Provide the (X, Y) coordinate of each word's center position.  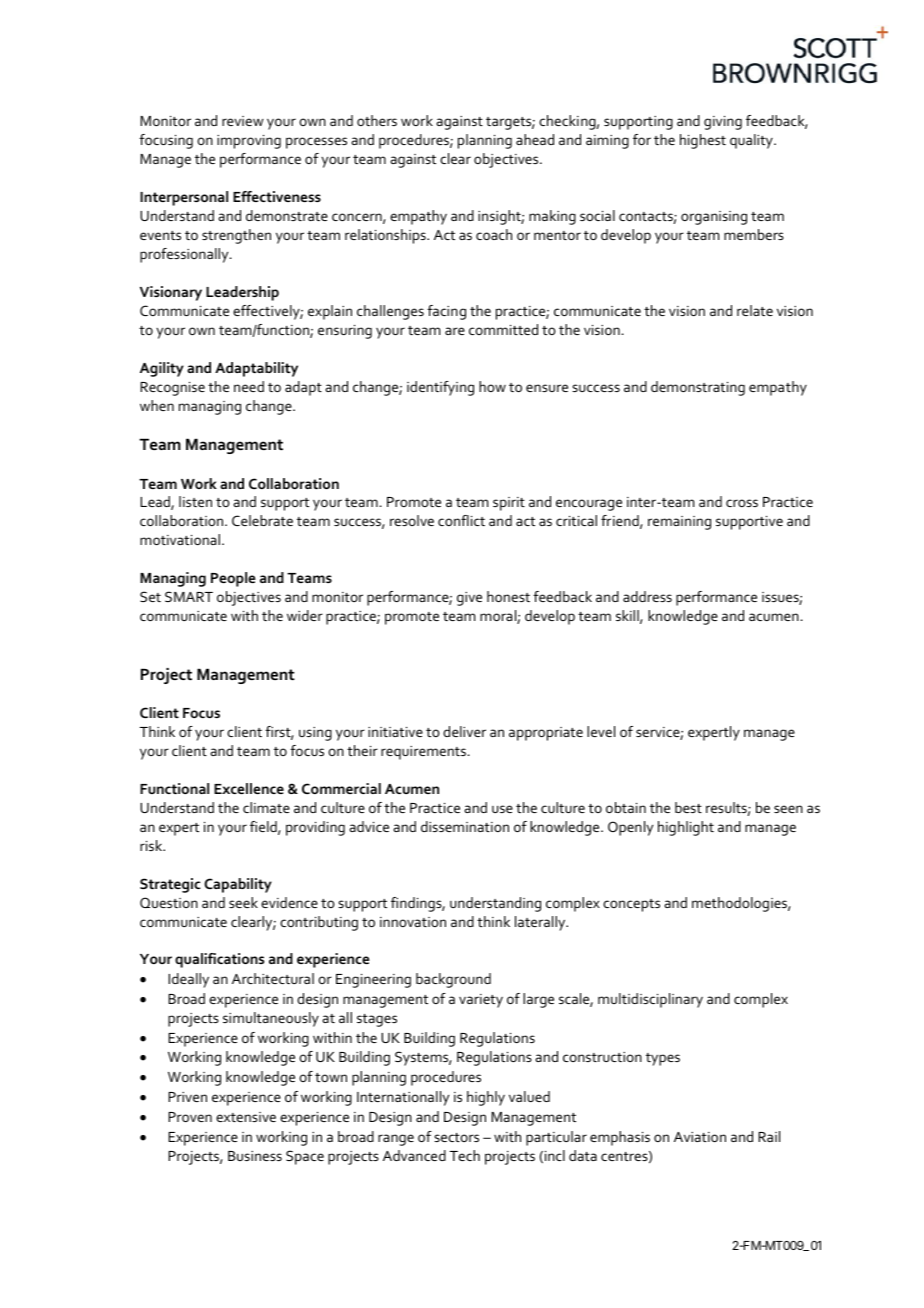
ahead (535, 139)
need (249, 386)
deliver (464, 731)
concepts (631, 905)
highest (703, 141)
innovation (413, 922)
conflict (461, 520)
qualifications (219, 960)
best (688, 807)
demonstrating (698, 388)
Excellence (249, 788)
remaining (679, 523)
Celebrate (262, 520)
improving (249, 142)
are (455, 331)
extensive (246, 1117)
